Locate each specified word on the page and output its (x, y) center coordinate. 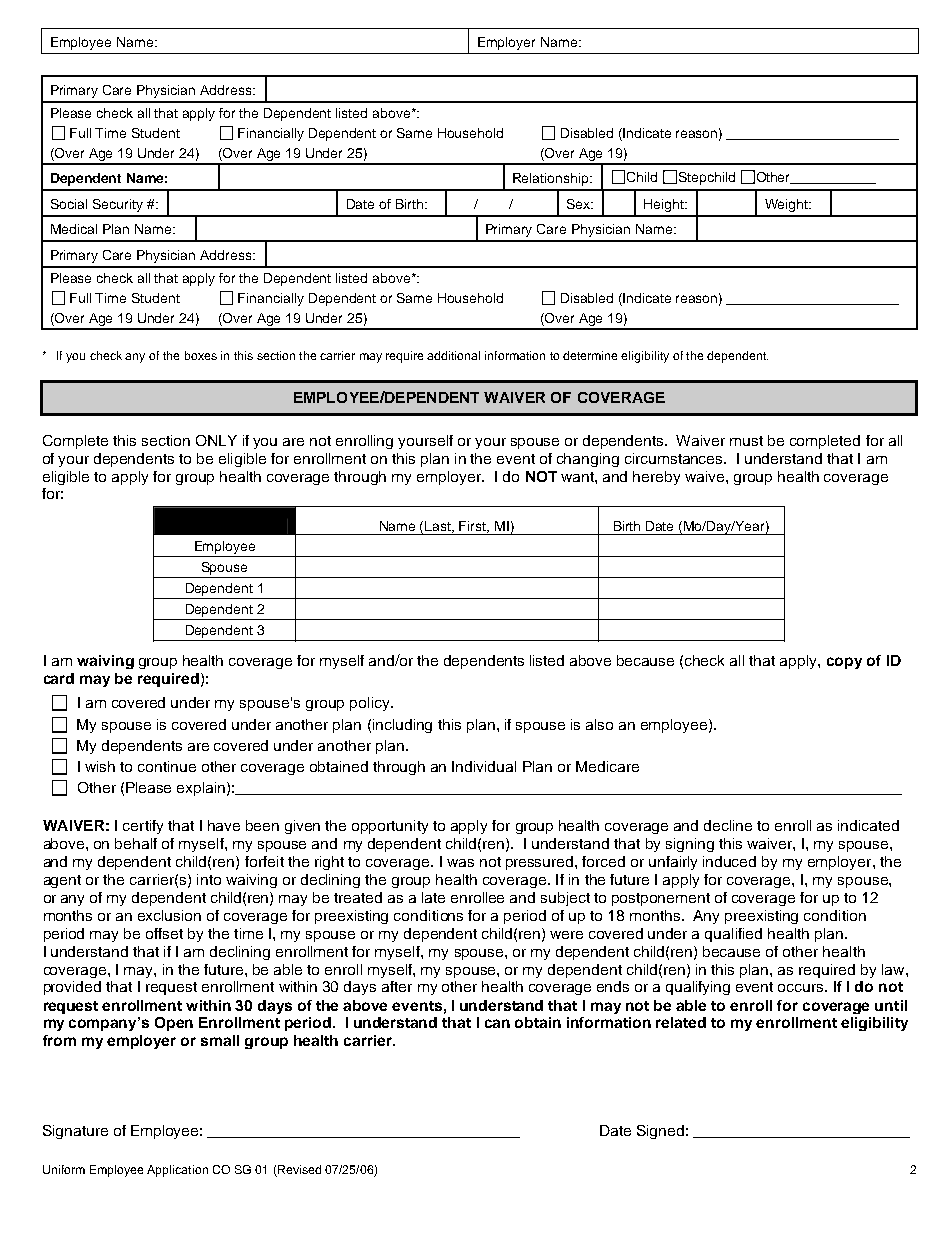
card (59, 678)
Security (118, 205)
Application (177, 1171)
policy (371, 704)
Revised (298, 1171)
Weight (787, 205)
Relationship (552, 179)
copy (844, 663)
